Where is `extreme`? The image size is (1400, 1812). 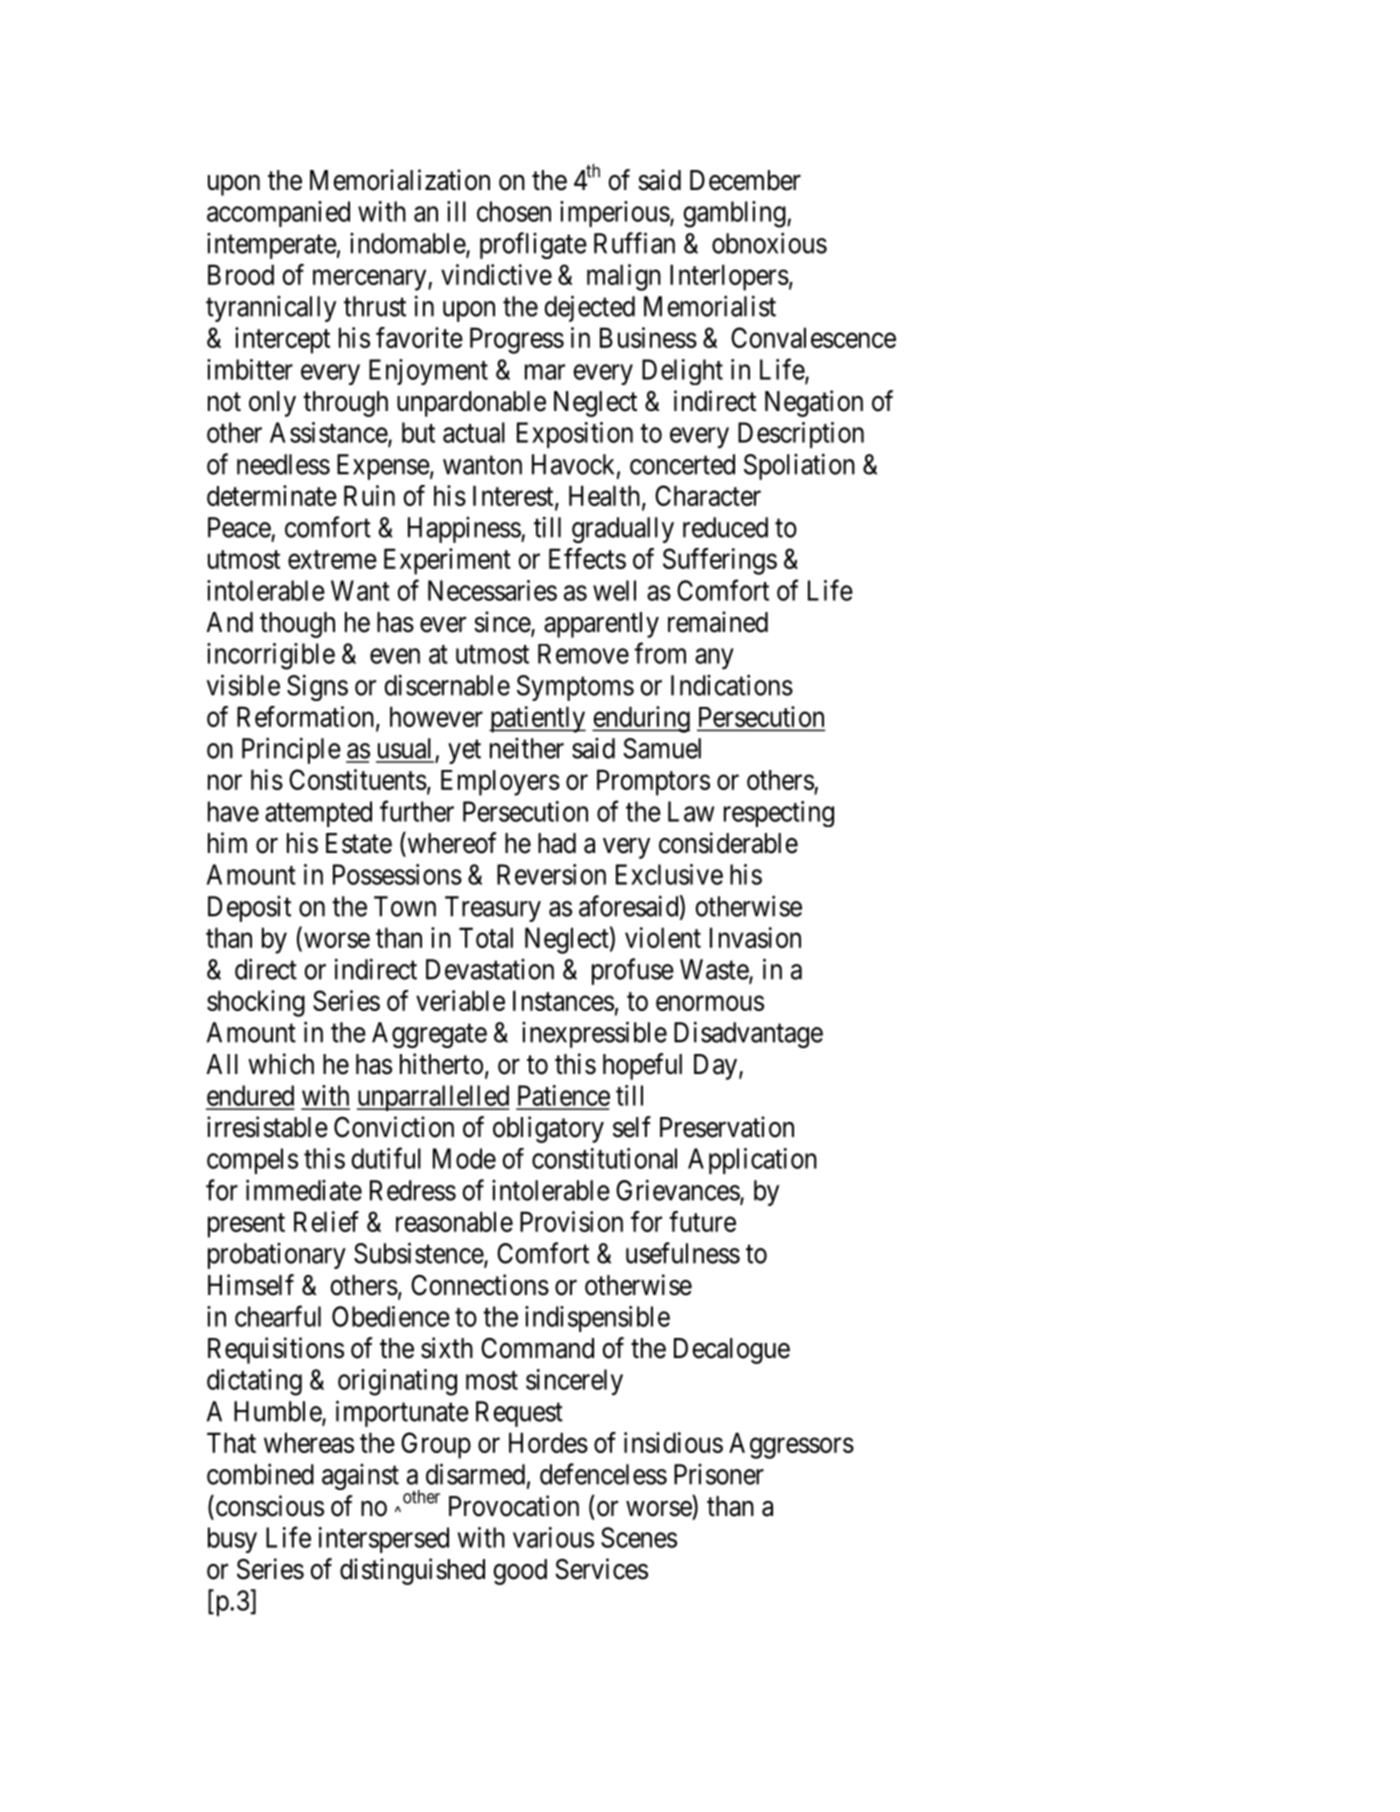 extreme is located at coordinates (332, 559).
